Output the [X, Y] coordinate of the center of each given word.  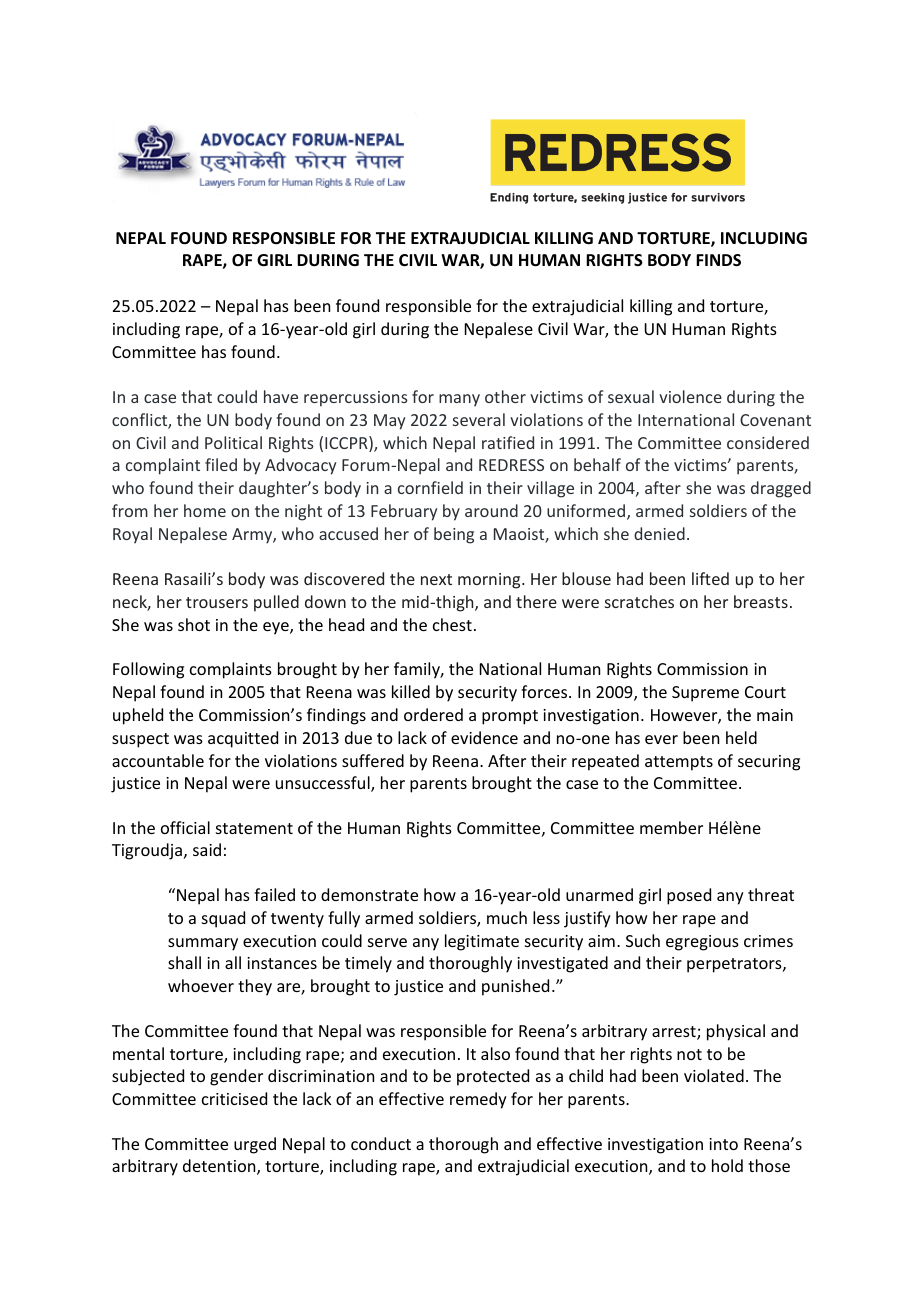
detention [220, 1167]
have [281, 396]
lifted [710, 578]
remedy [478, 1100]
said [207, 849]
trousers [217, 602]
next [436, 579]
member [671, 827]
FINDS [718, 260]
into [723, 1144]
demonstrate [369, 894]
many [459, 400]
